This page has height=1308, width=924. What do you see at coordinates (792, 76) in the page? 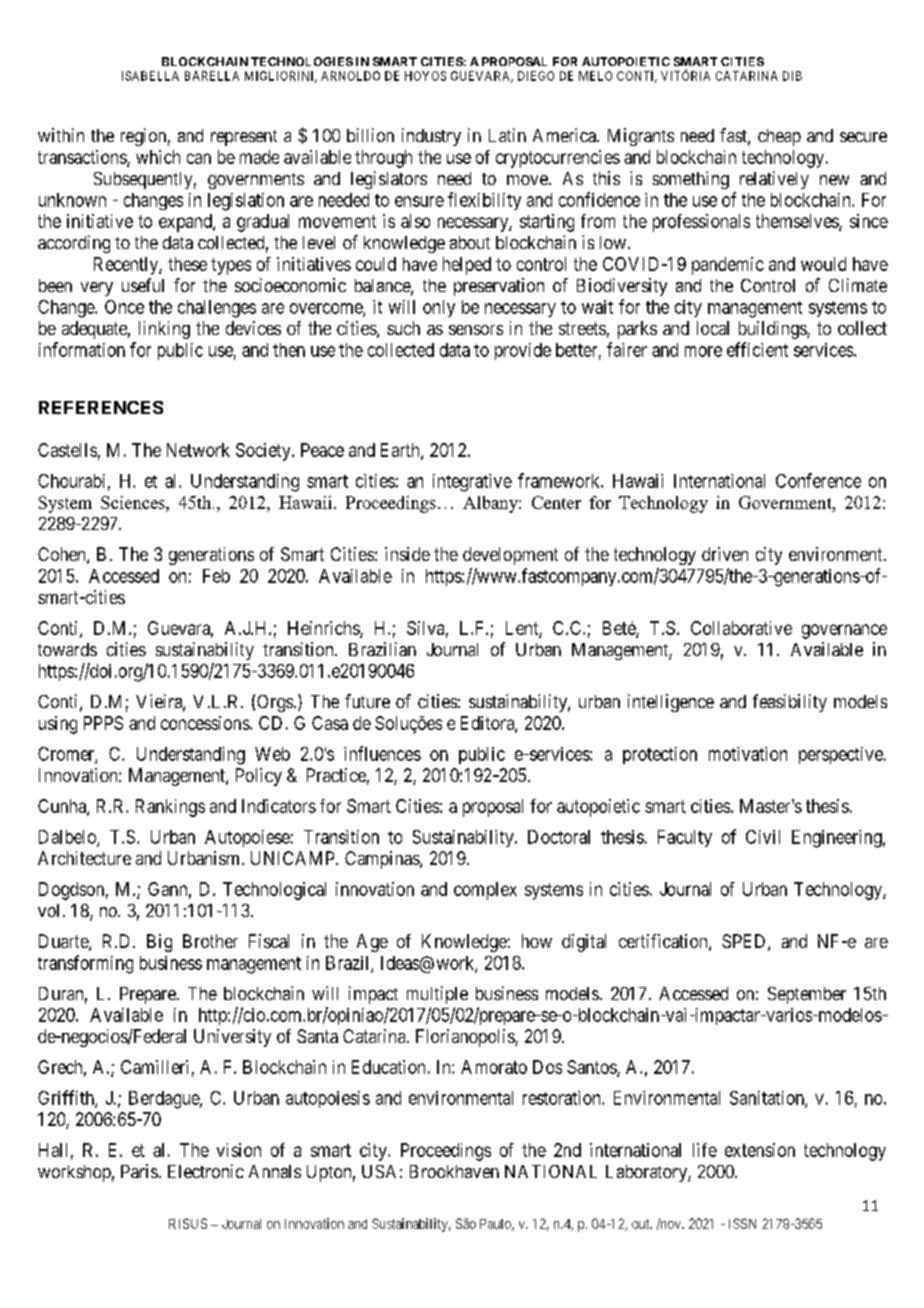
I see `DIB` at bounding box center [792, 76].
